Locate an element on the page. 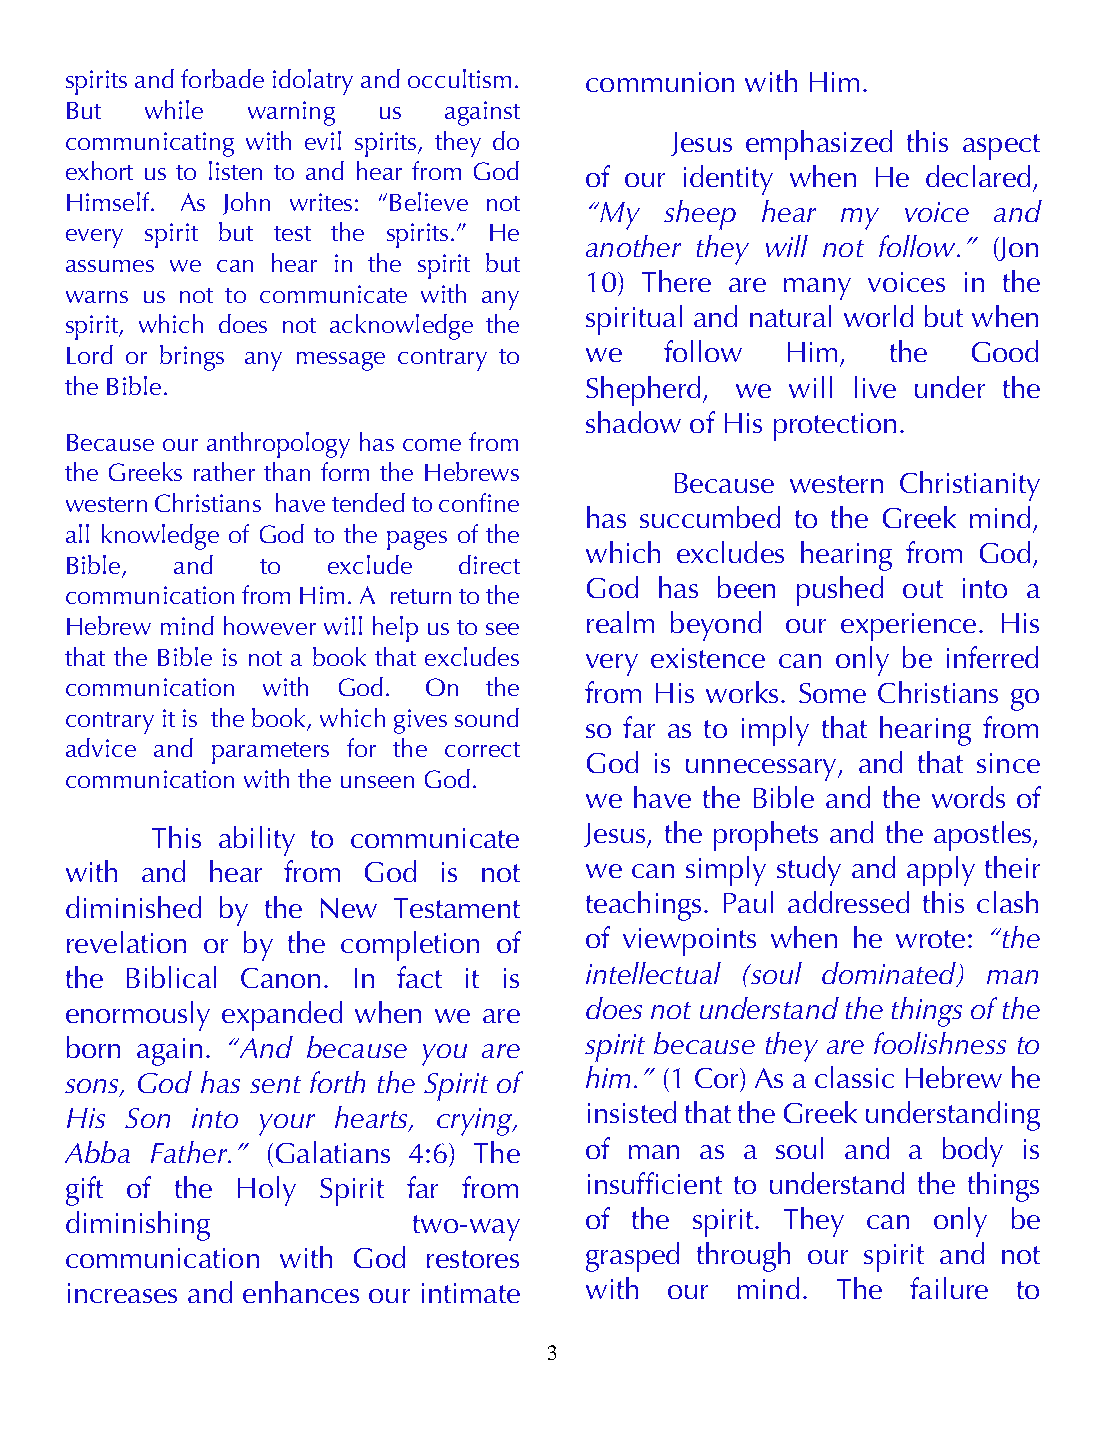 Image resolution: width=1106 pixels, height=1431 pixels. occultism is located at coordinates (459, 78).
